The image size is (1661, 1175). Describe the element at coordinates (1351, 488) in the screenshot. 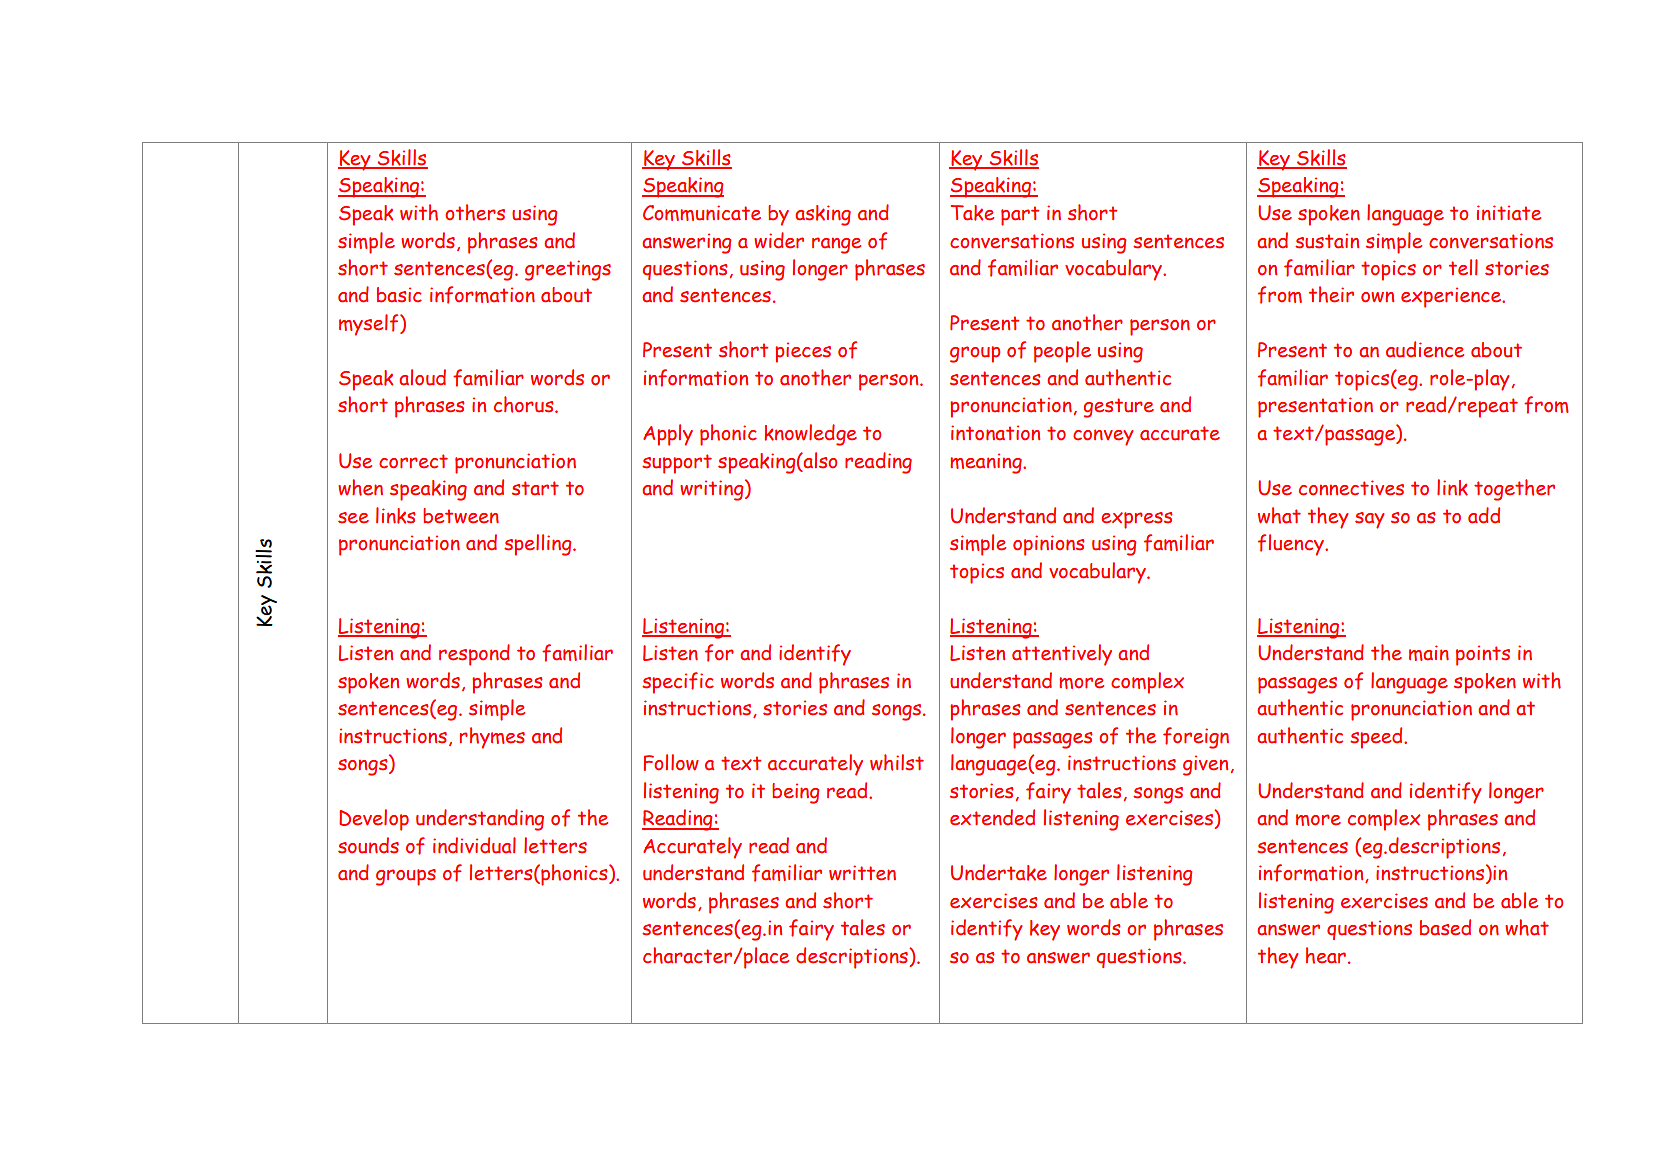

I see `connectives` at that location.
